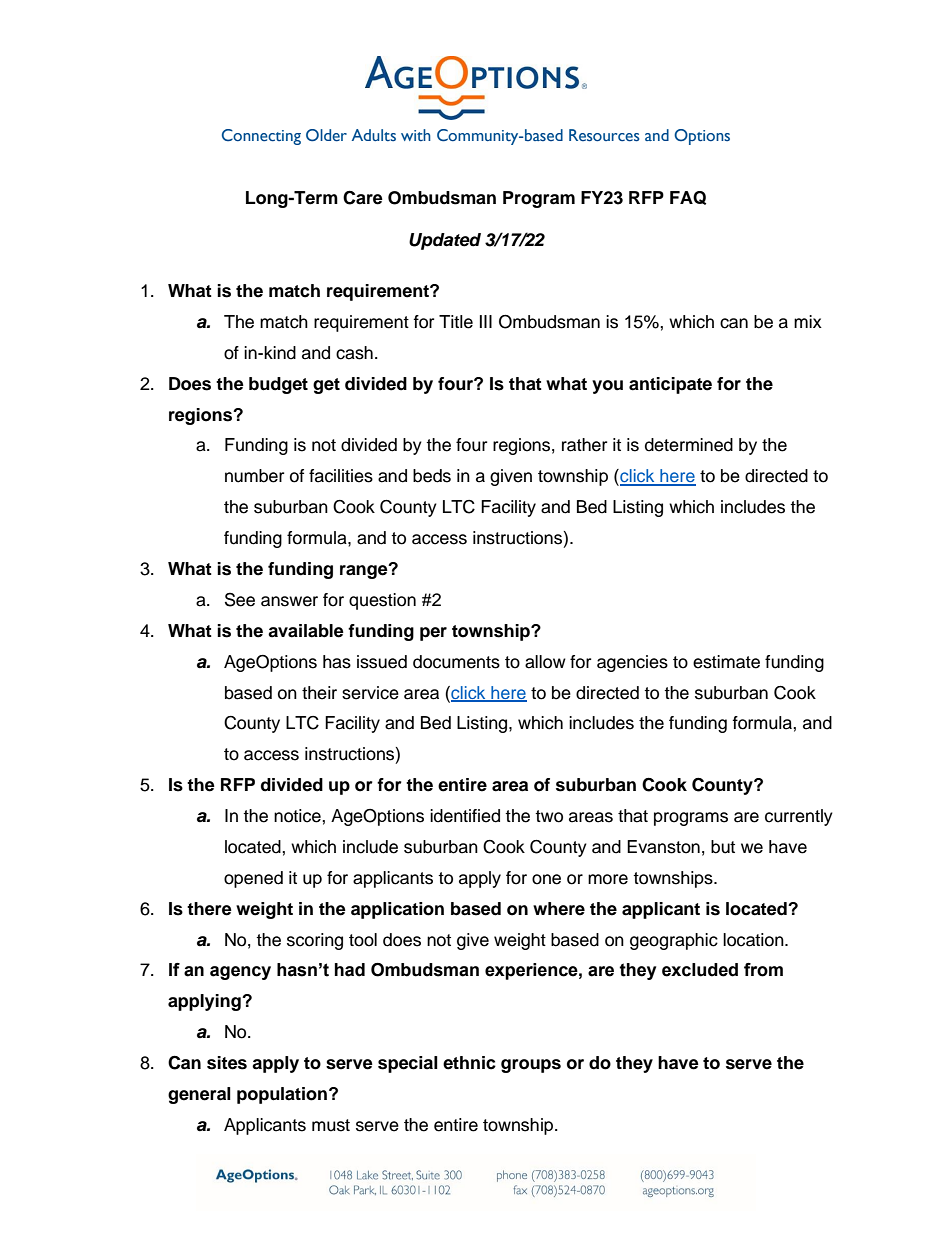 This page has width=952, height=1233. I want to click on FAQ, so click(688, 198).
